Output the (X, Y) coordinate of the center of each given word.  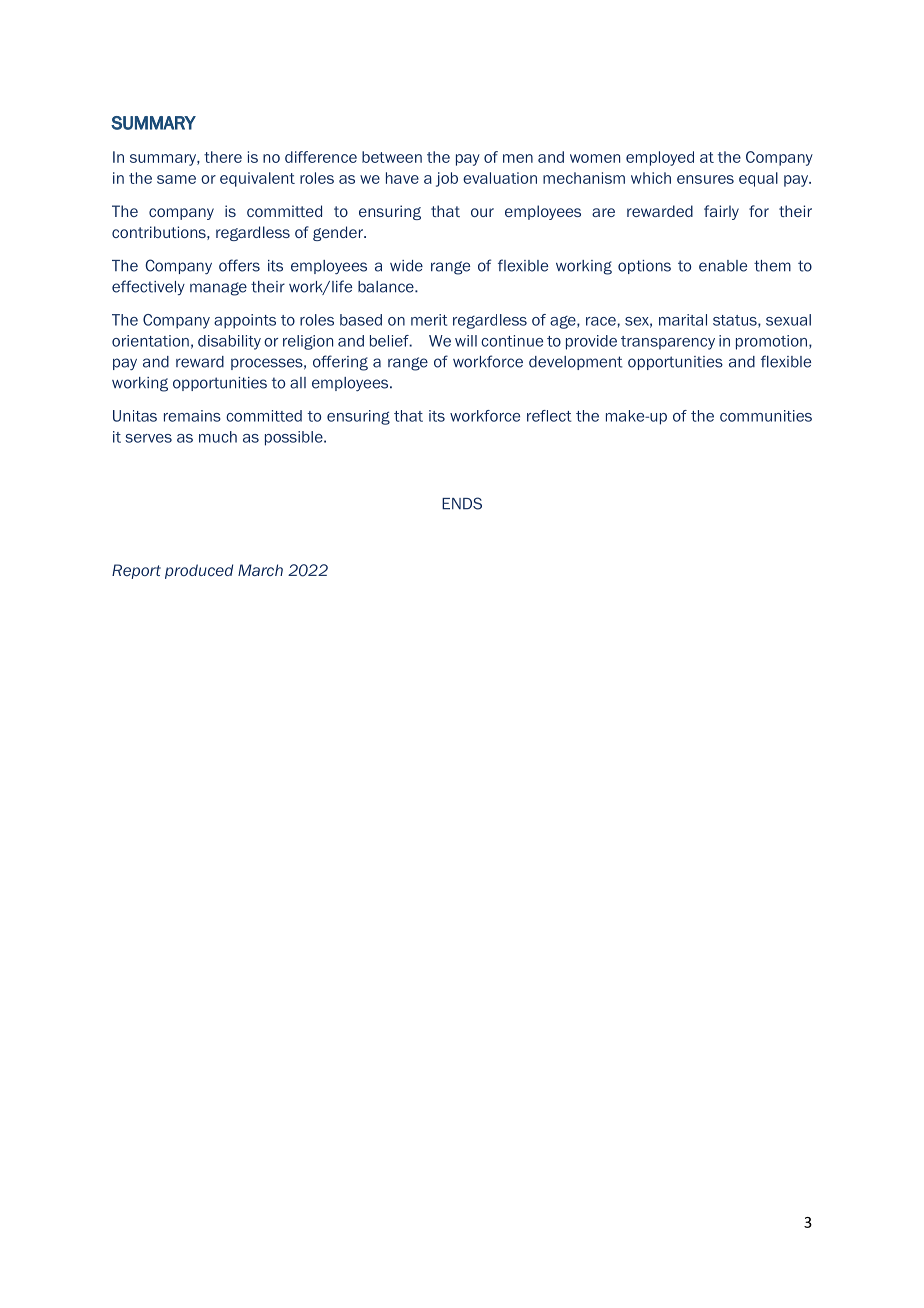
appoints (245, 321)
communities (766, 416)
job (447, 179)
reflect (549, 416)
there (223, 157)
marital (683, 320)
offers (239, 265)
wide (406, 266)
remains (192, 416)
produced (199, 571)
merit (429, 320)
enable (723, 266)
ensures (705, 179)
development (575, 363)
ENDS (462, 503)
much (218, 437)
